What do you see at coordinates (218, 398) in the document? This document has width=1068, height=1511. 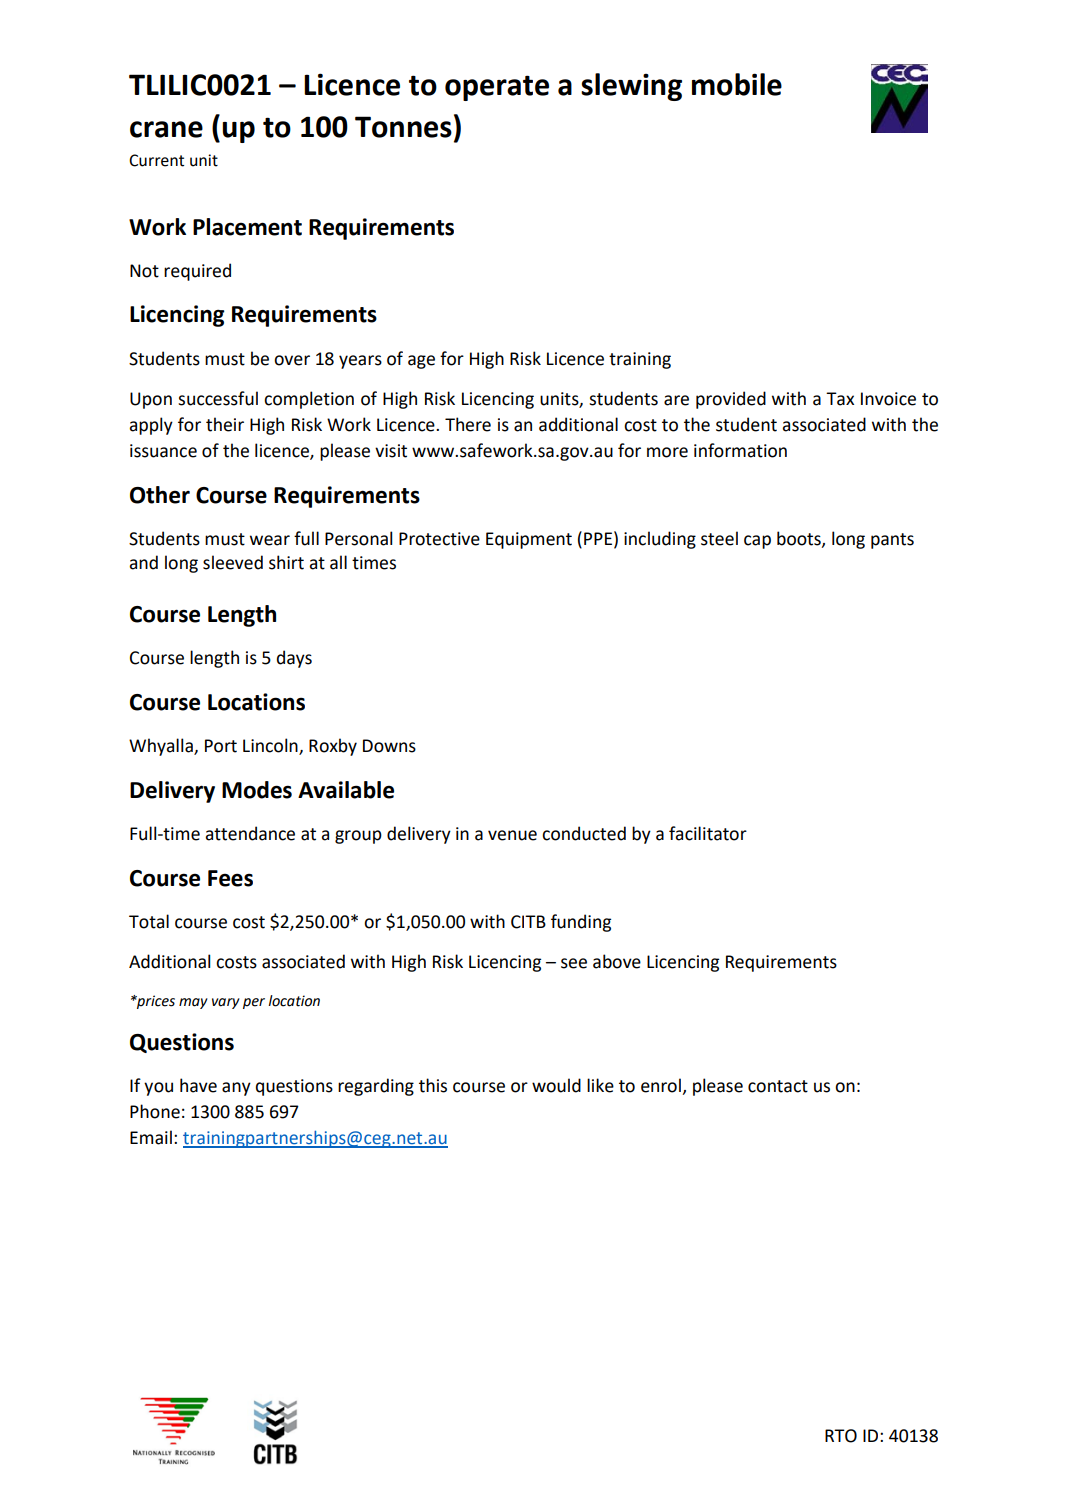 I see `successful` at bounding box center [218, 398].
